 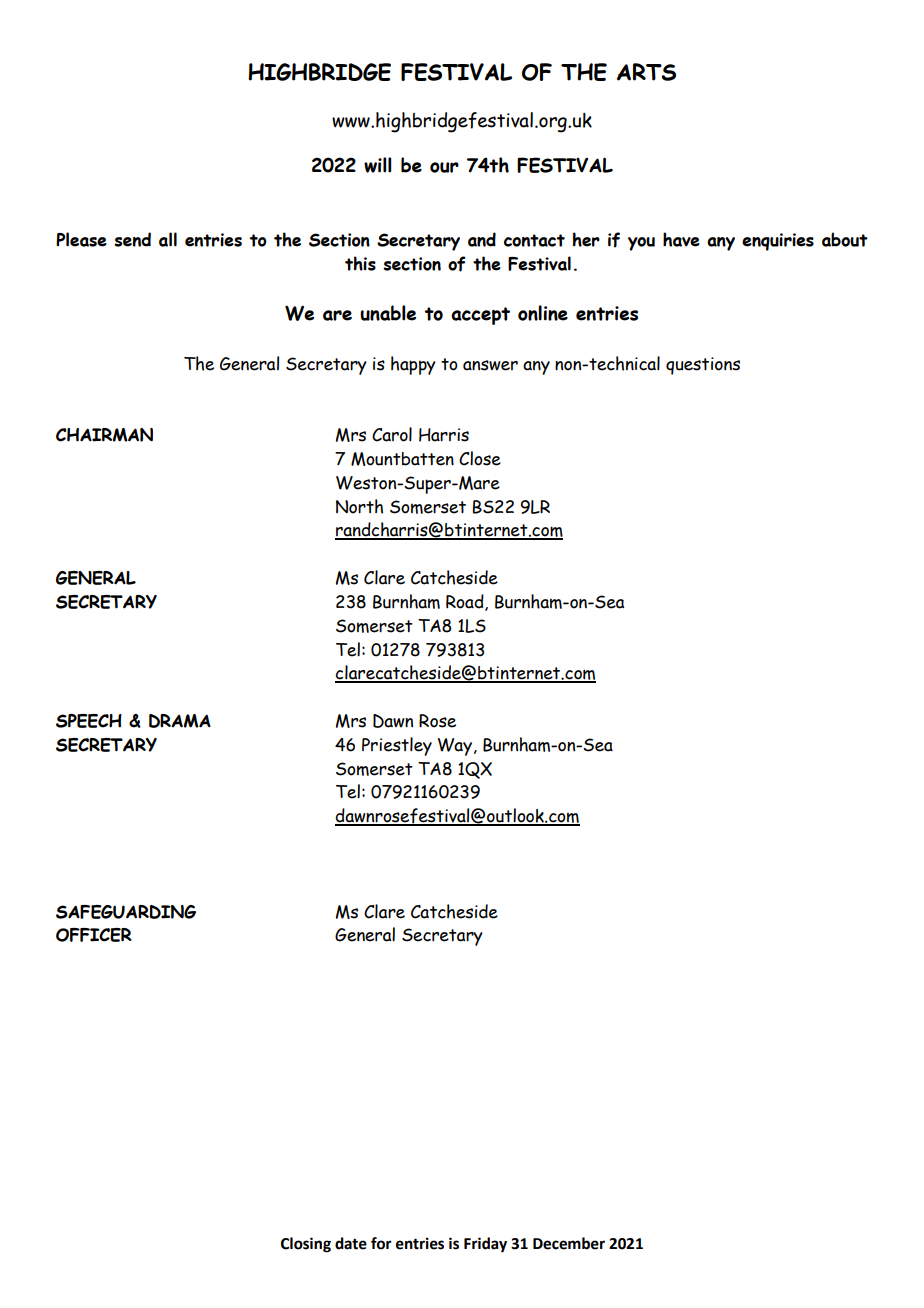 What do you see at coordinates (455, 747) in the screenshot?
I see `Way` at bounding box center [455, 747].
